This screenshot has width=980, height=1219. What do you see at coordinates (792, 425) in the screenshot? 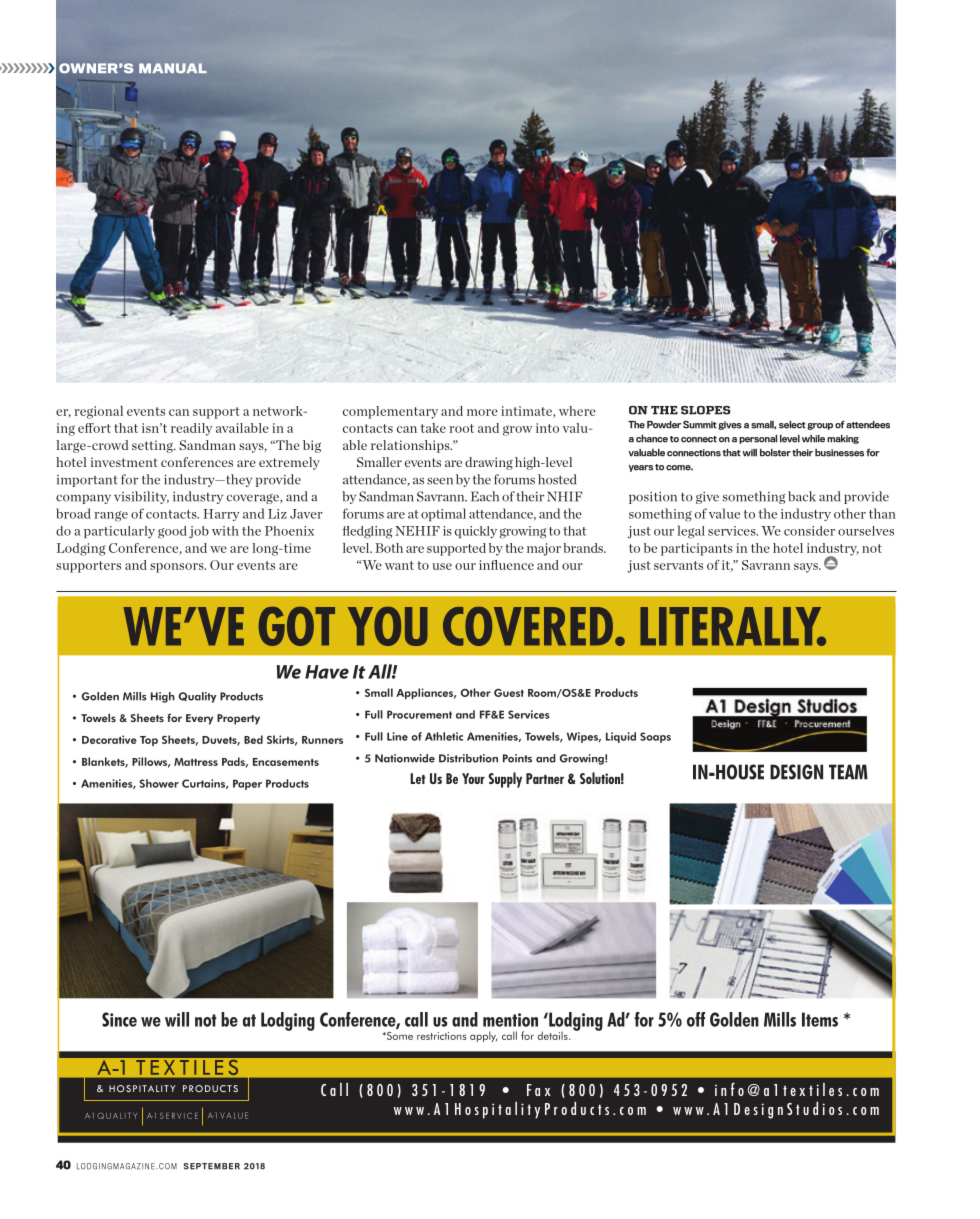
I see `select` at bounding box center [792, 425].
